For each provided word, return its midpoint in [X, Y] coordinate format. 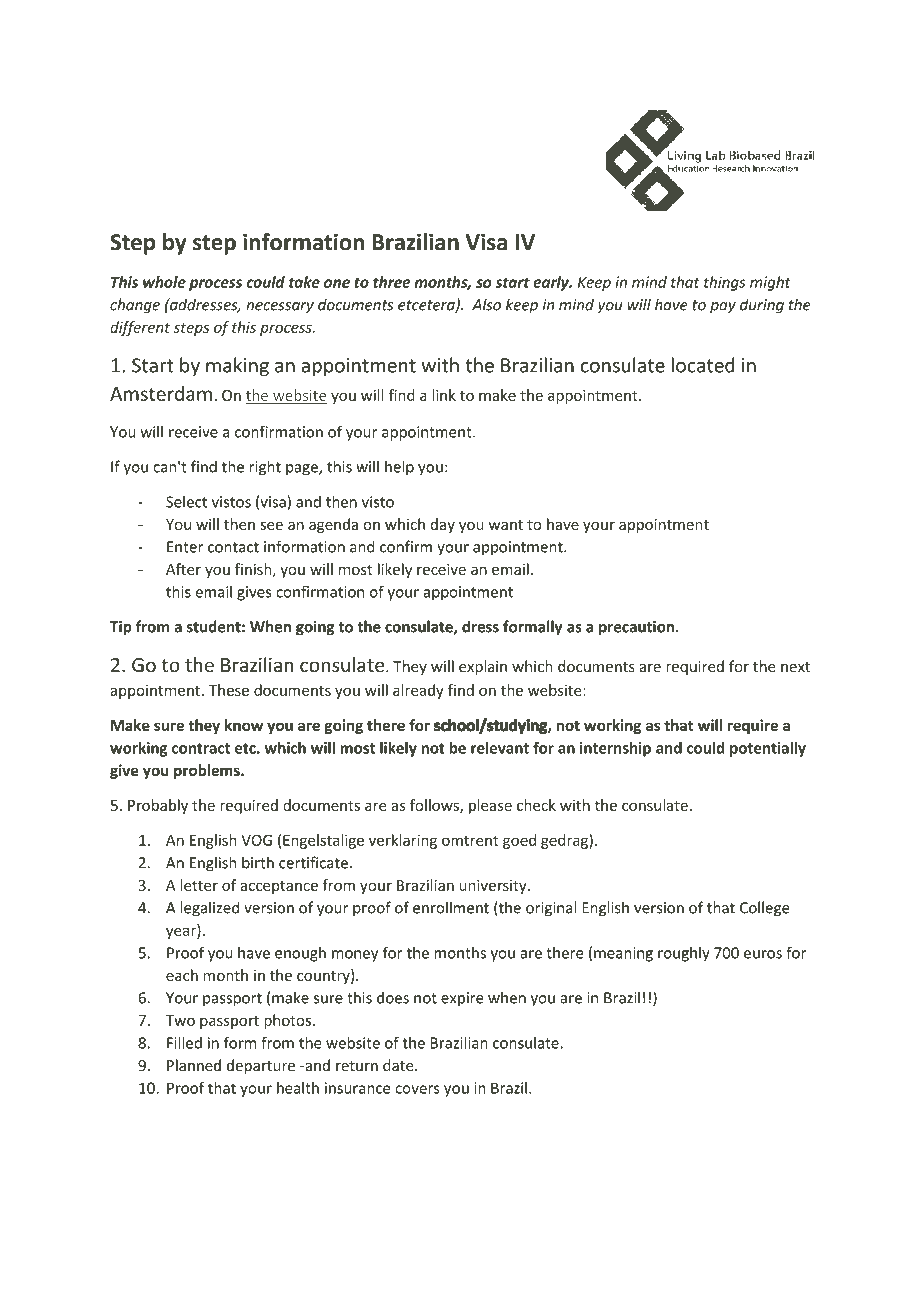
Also [486, 304]
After [183, 569]
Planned [194, 1065]
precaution [636, 628]
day [443, 525]
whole [164, 282]
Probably [158, 806]
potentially [768, 749]
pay [723, 308]
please [490, 806]
